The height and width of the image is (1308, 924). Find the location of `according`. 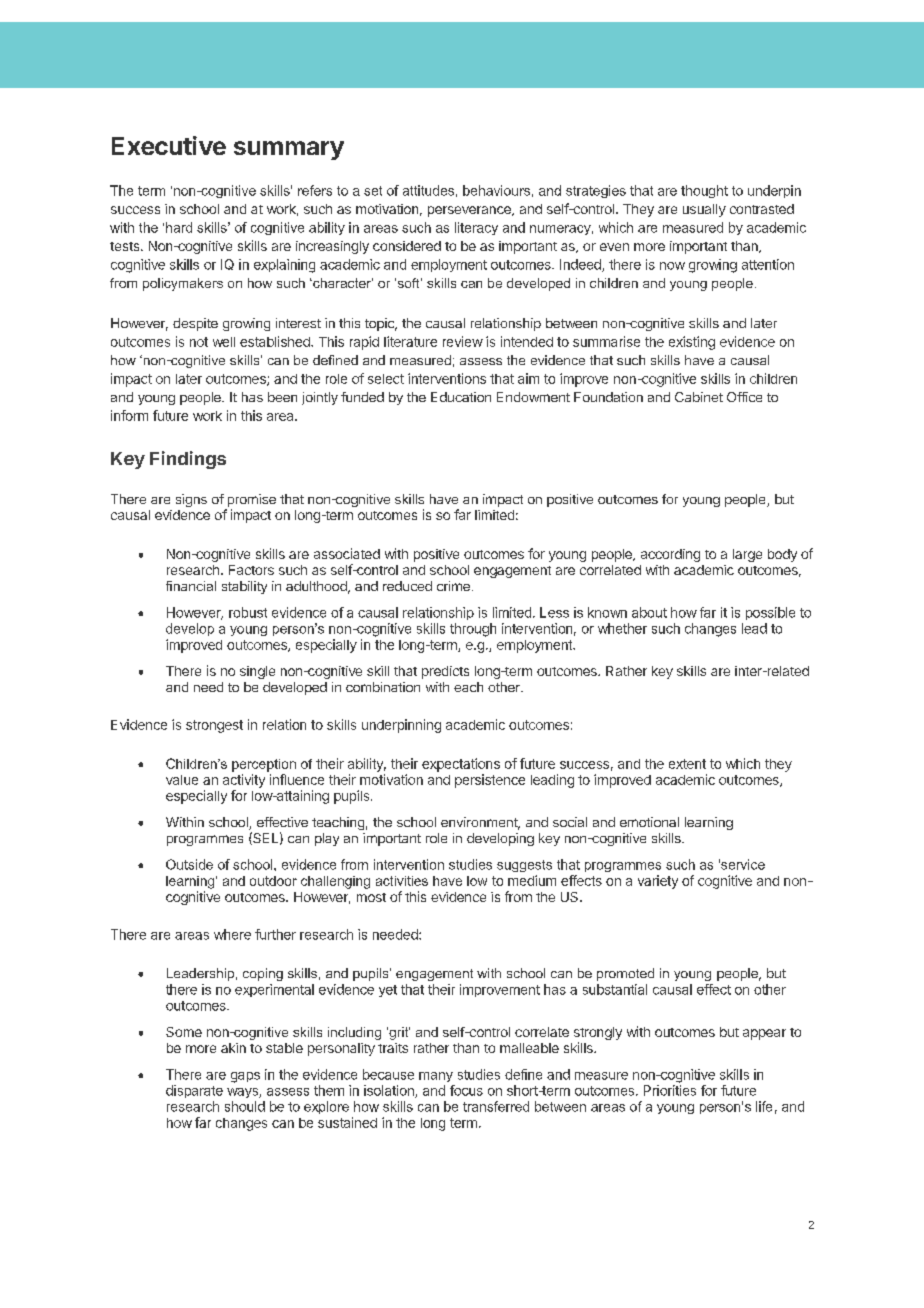

according is located at coordinates (670, 555).
